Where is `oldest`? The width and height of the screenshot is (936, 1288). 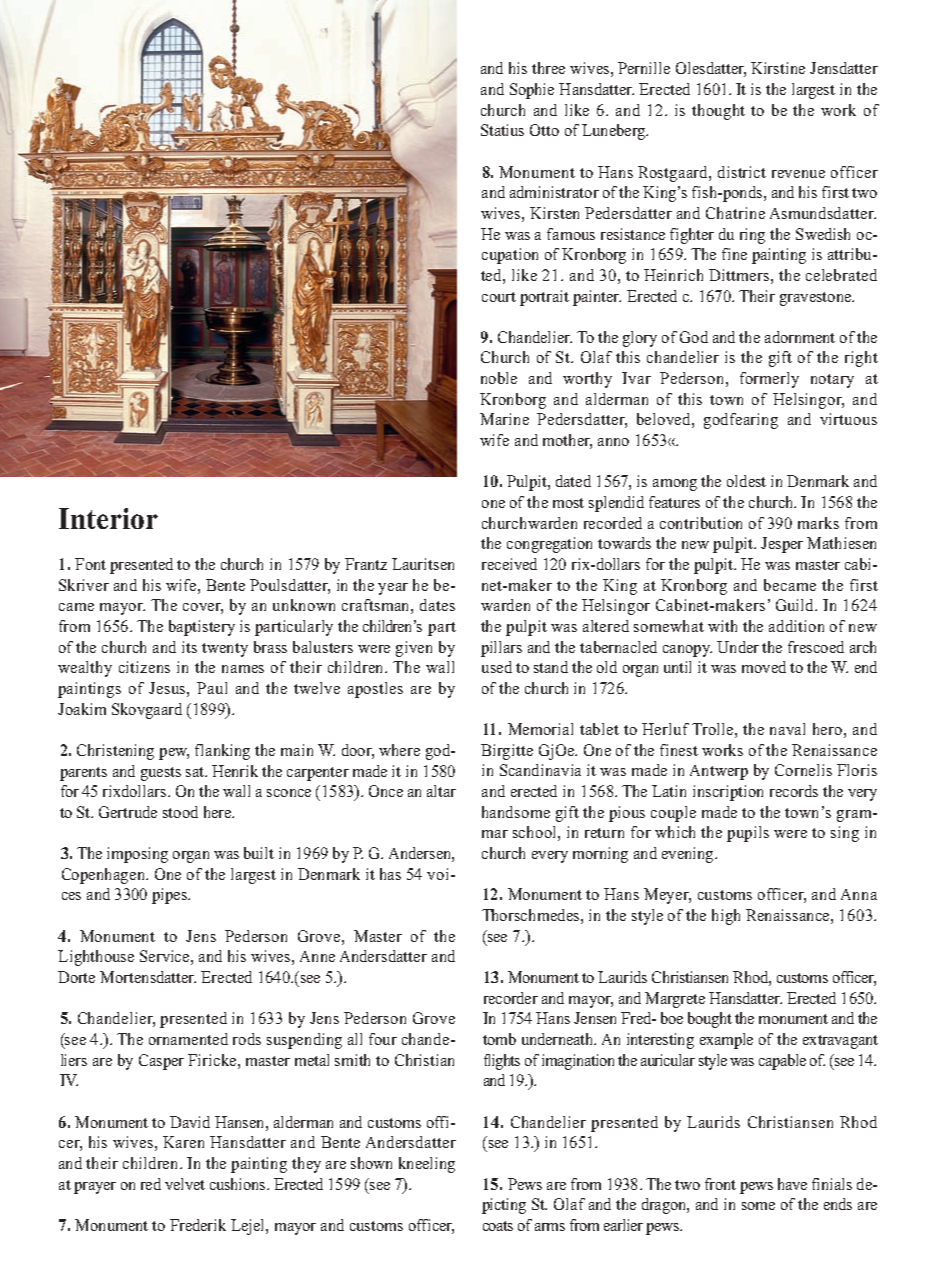 oldest is located at coordinates (746, 481).
